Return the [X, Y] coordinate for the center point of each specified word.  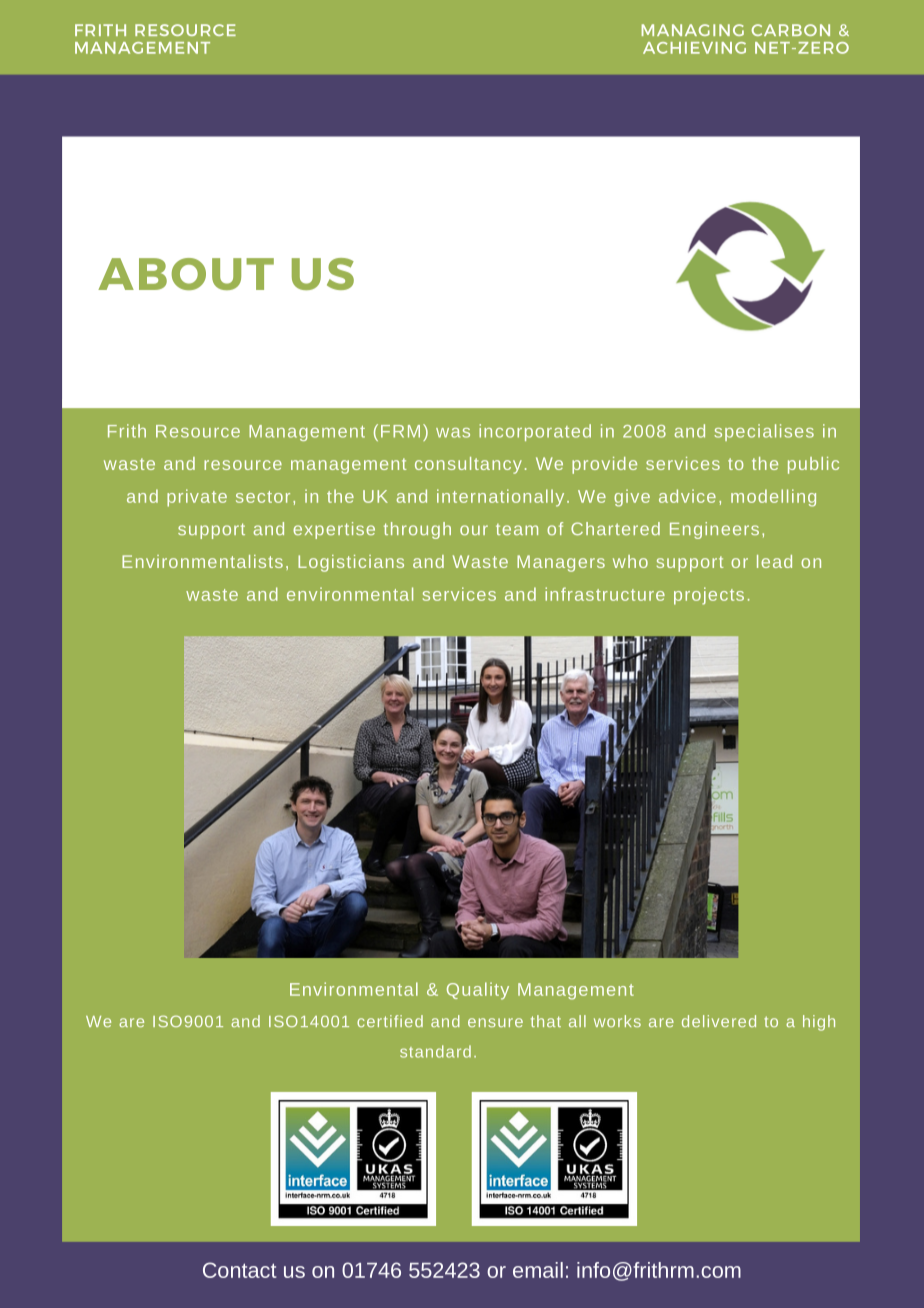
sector [263, 497]
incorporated [535, 432]
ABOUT [186, 274]
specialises [764, 432]
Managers [561, 563]
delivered [719, 1021]
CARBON [791, 30]
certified [390, 1021]
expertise [334, 530]
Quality [478, 991]
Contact [239, 1270]
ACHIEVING [694, 48]
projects [709, 596]
